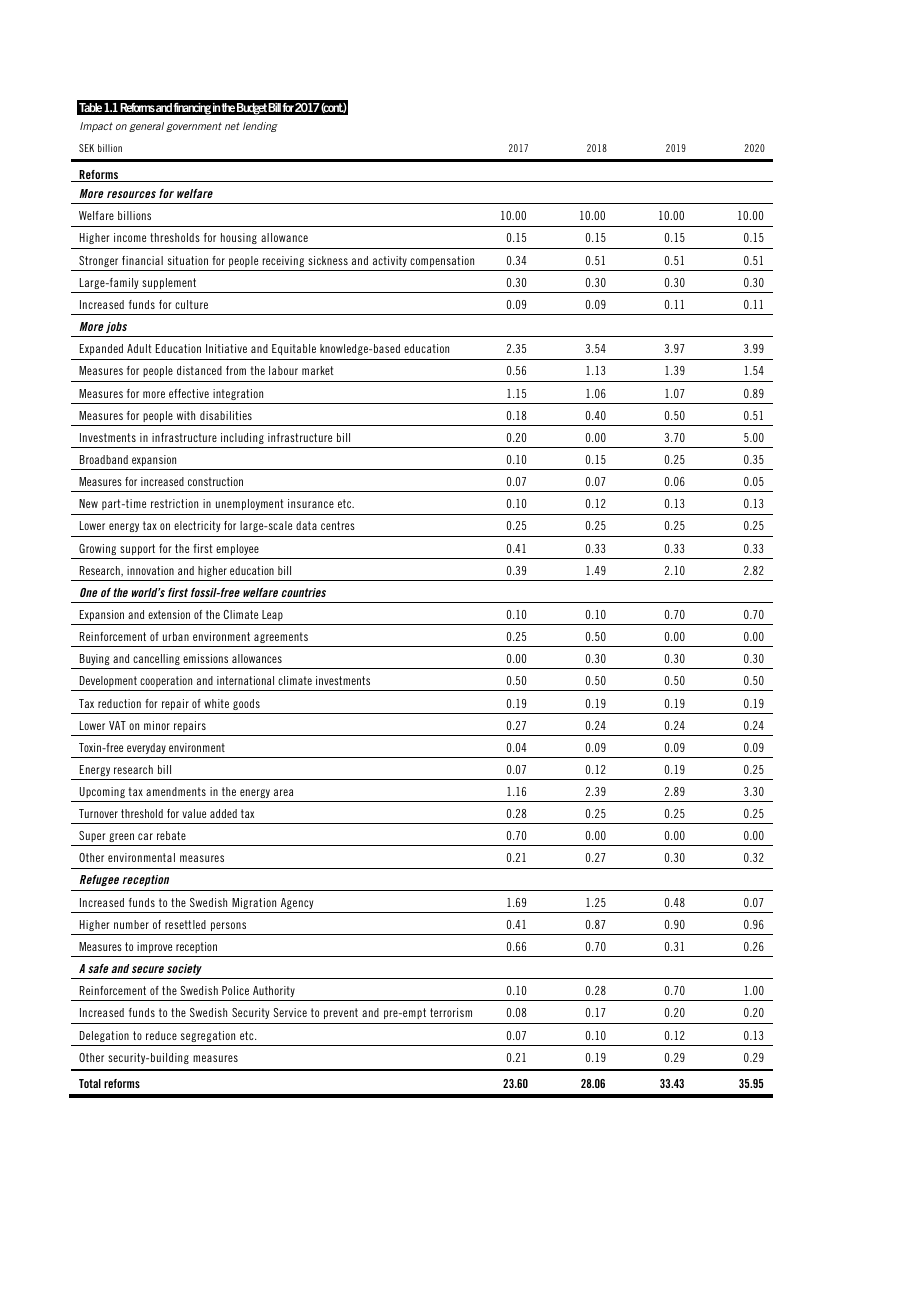  What do you see at coordinates (338, 525) in the screenshot?
I see `centres` at bounding box center [338, 525].
